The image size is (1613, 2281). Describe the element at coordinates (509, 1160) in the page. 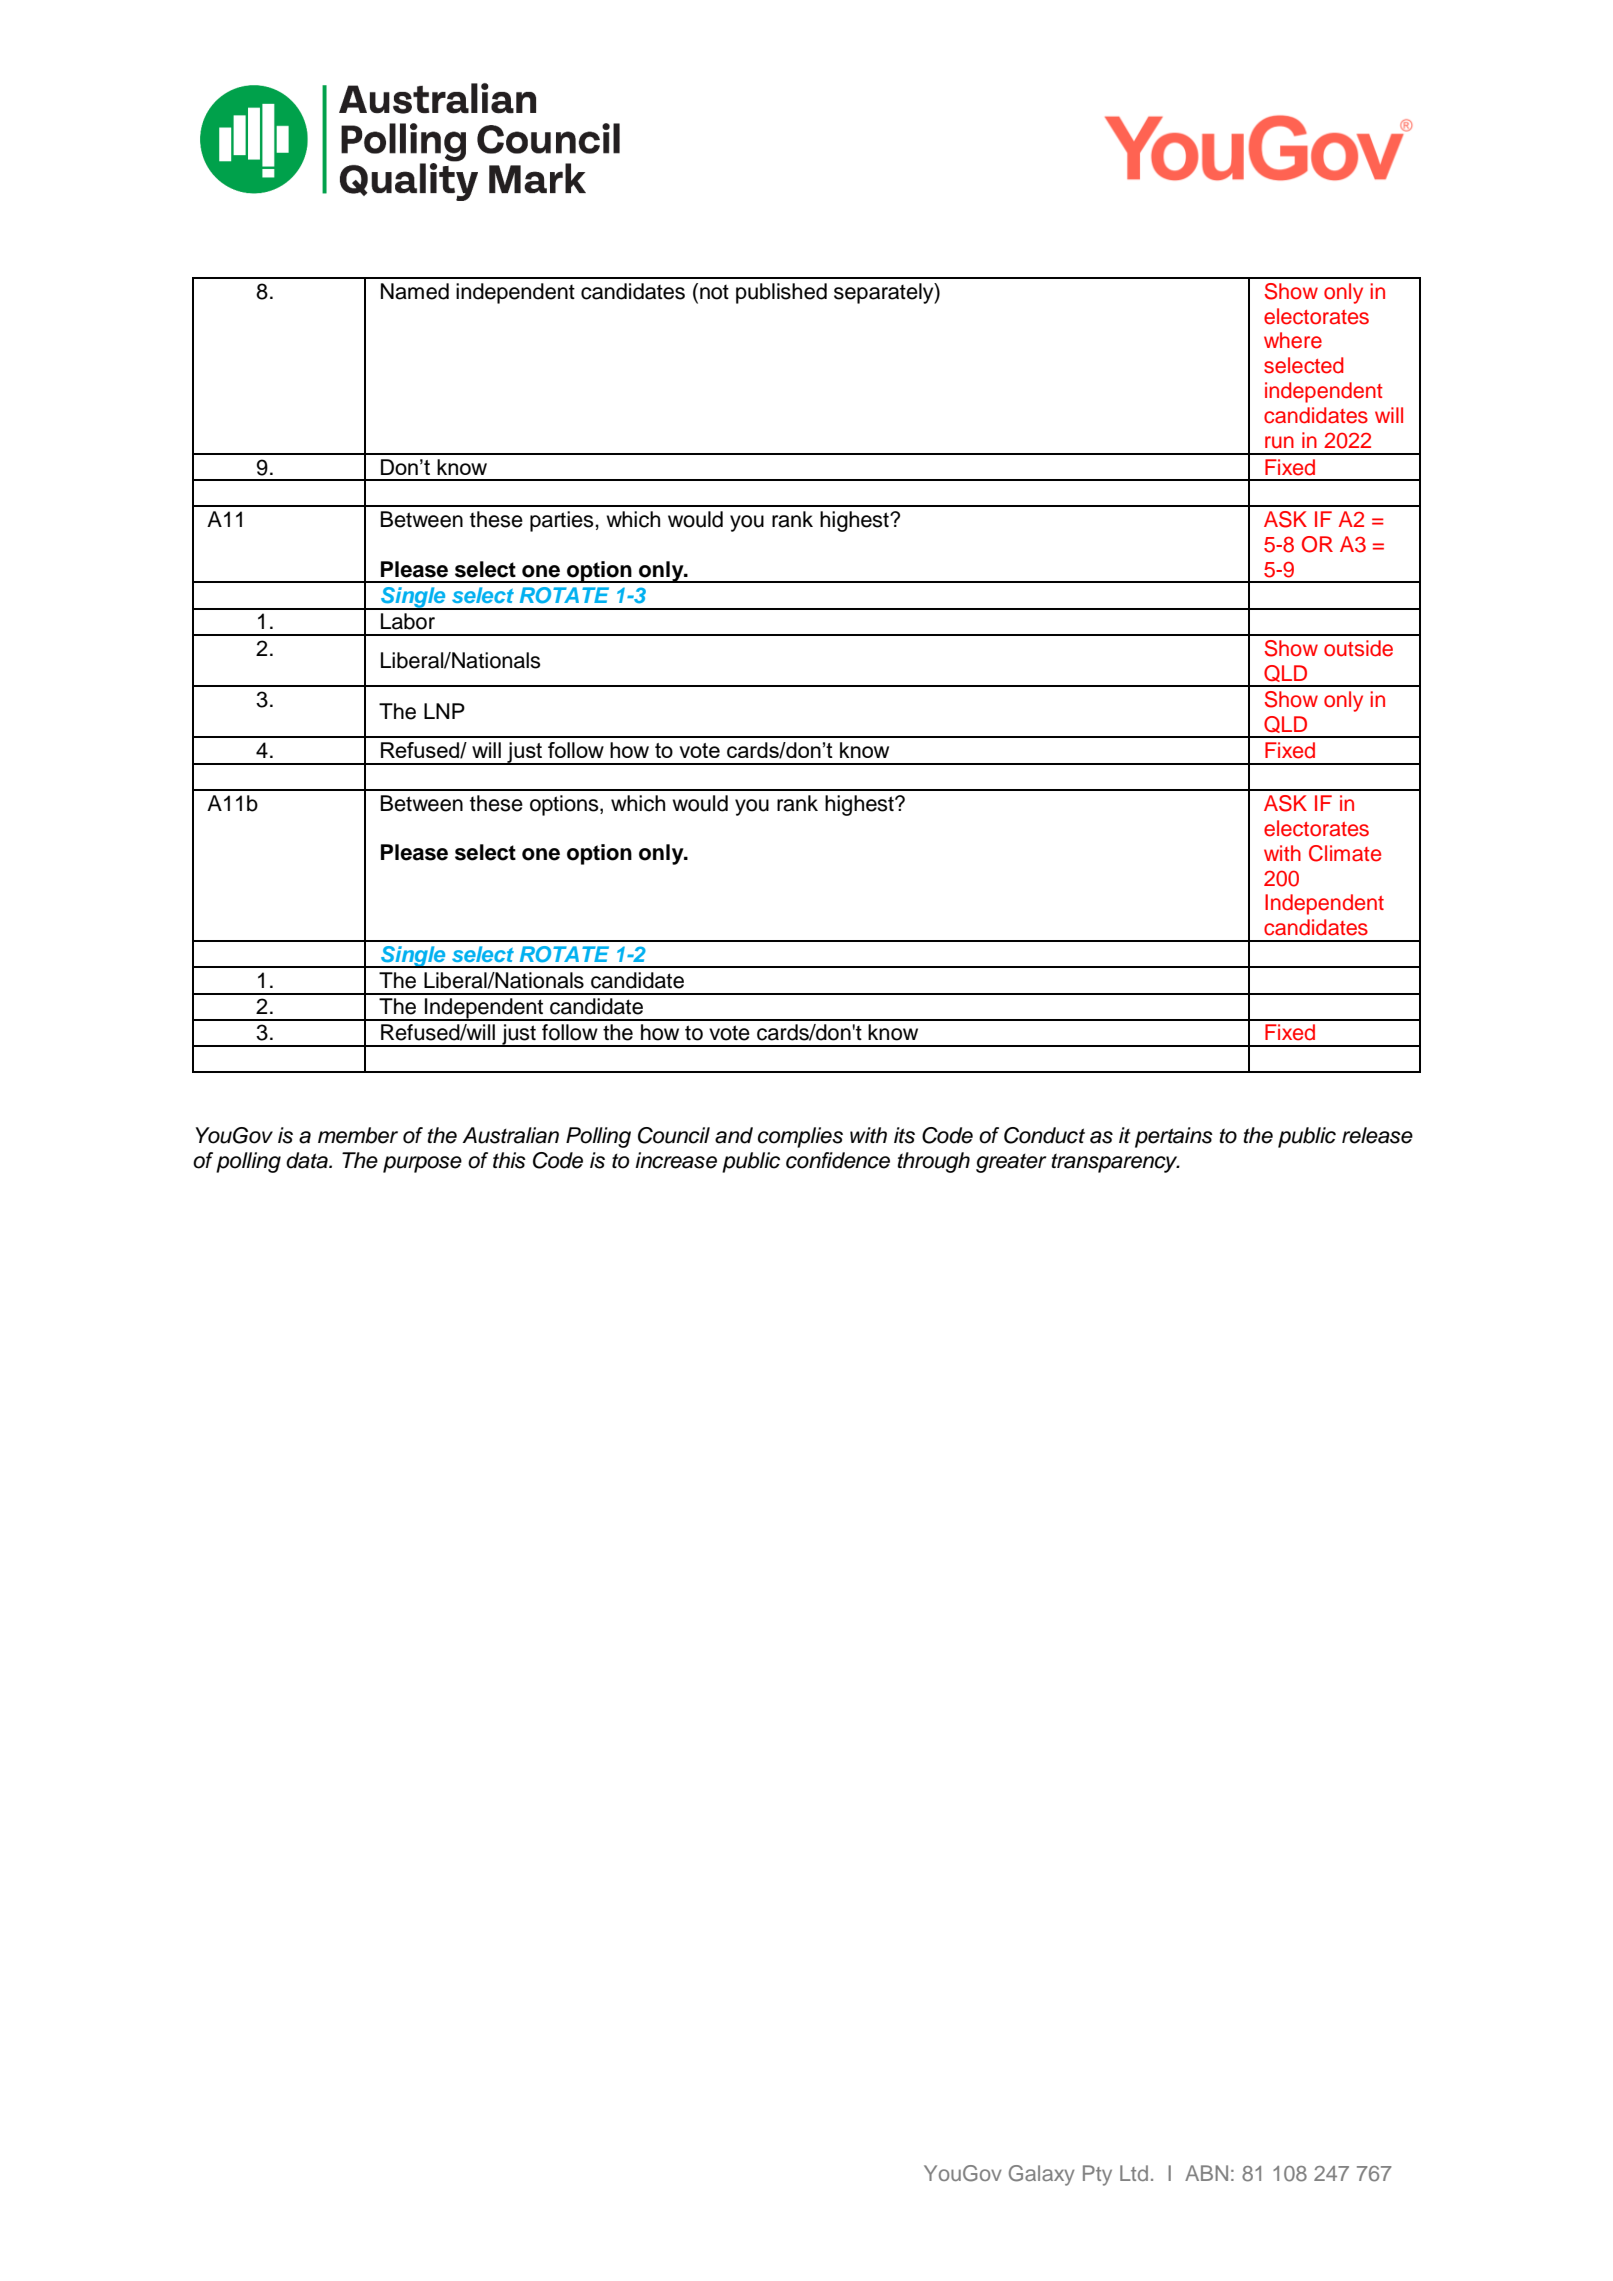

I see `this` at that location.
